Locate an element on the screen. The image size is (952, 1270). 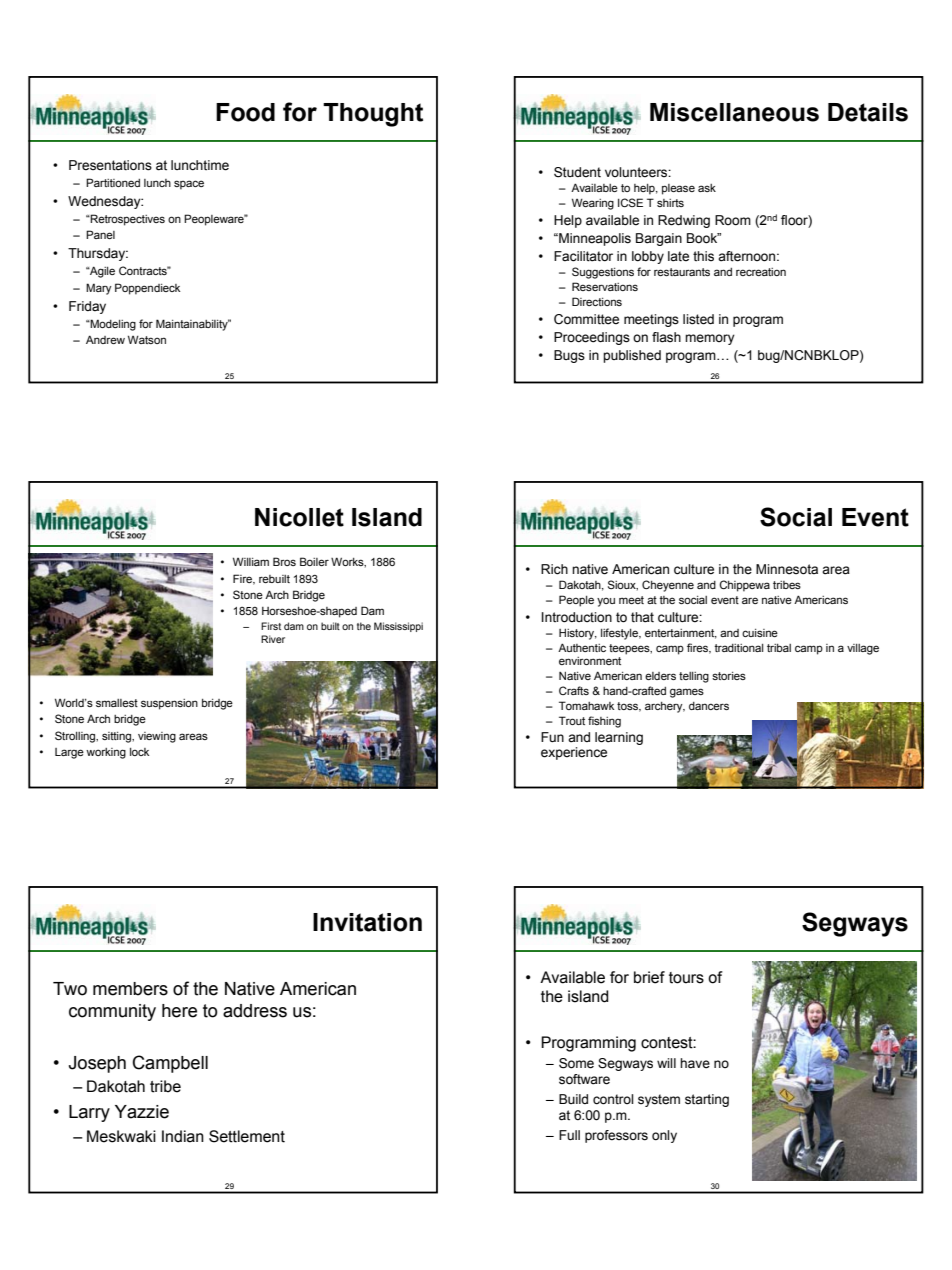
Presentations is located at coordinates (110, 165).
